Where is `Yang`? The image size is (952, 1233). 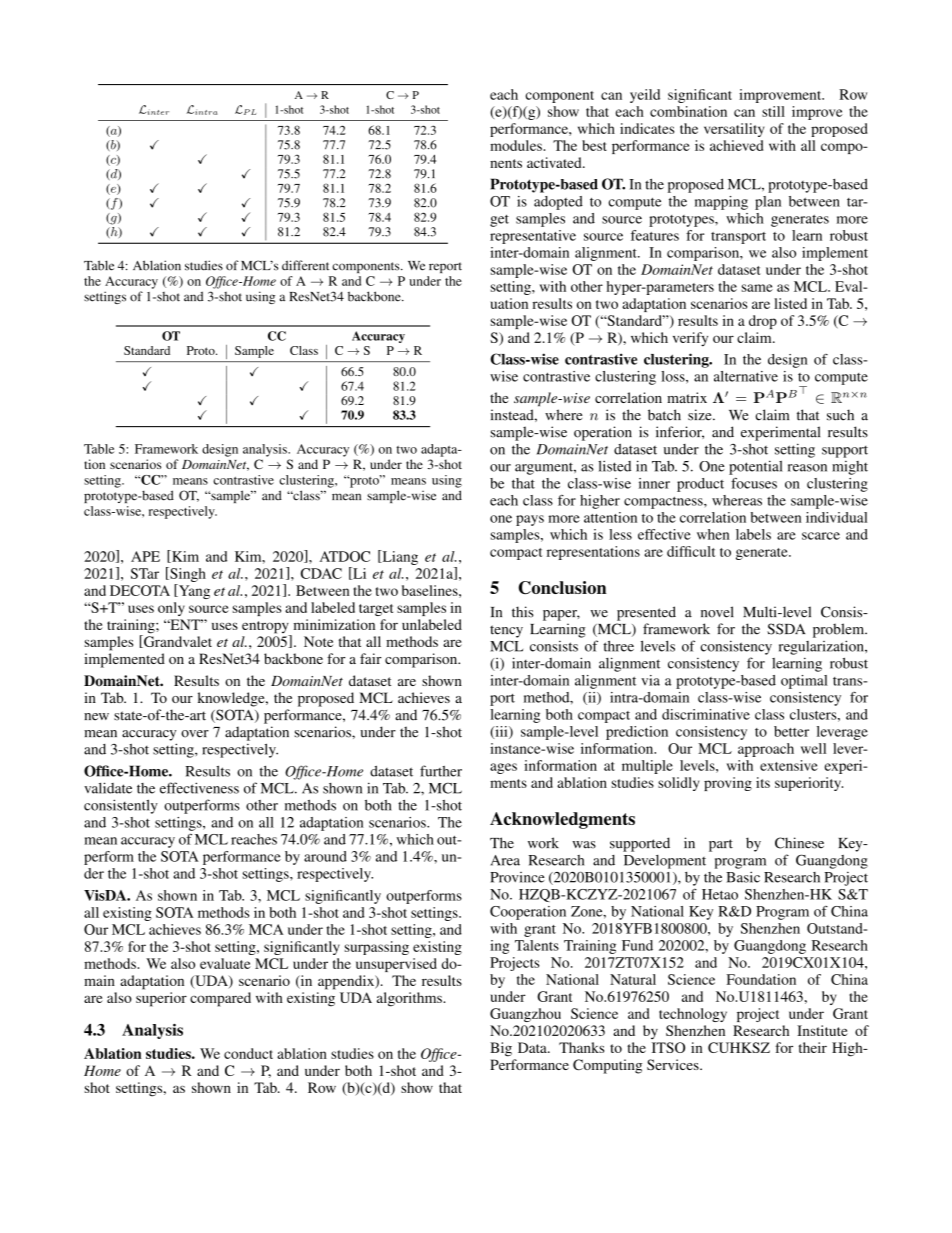 Yang is located at coordinates (193, 591).
